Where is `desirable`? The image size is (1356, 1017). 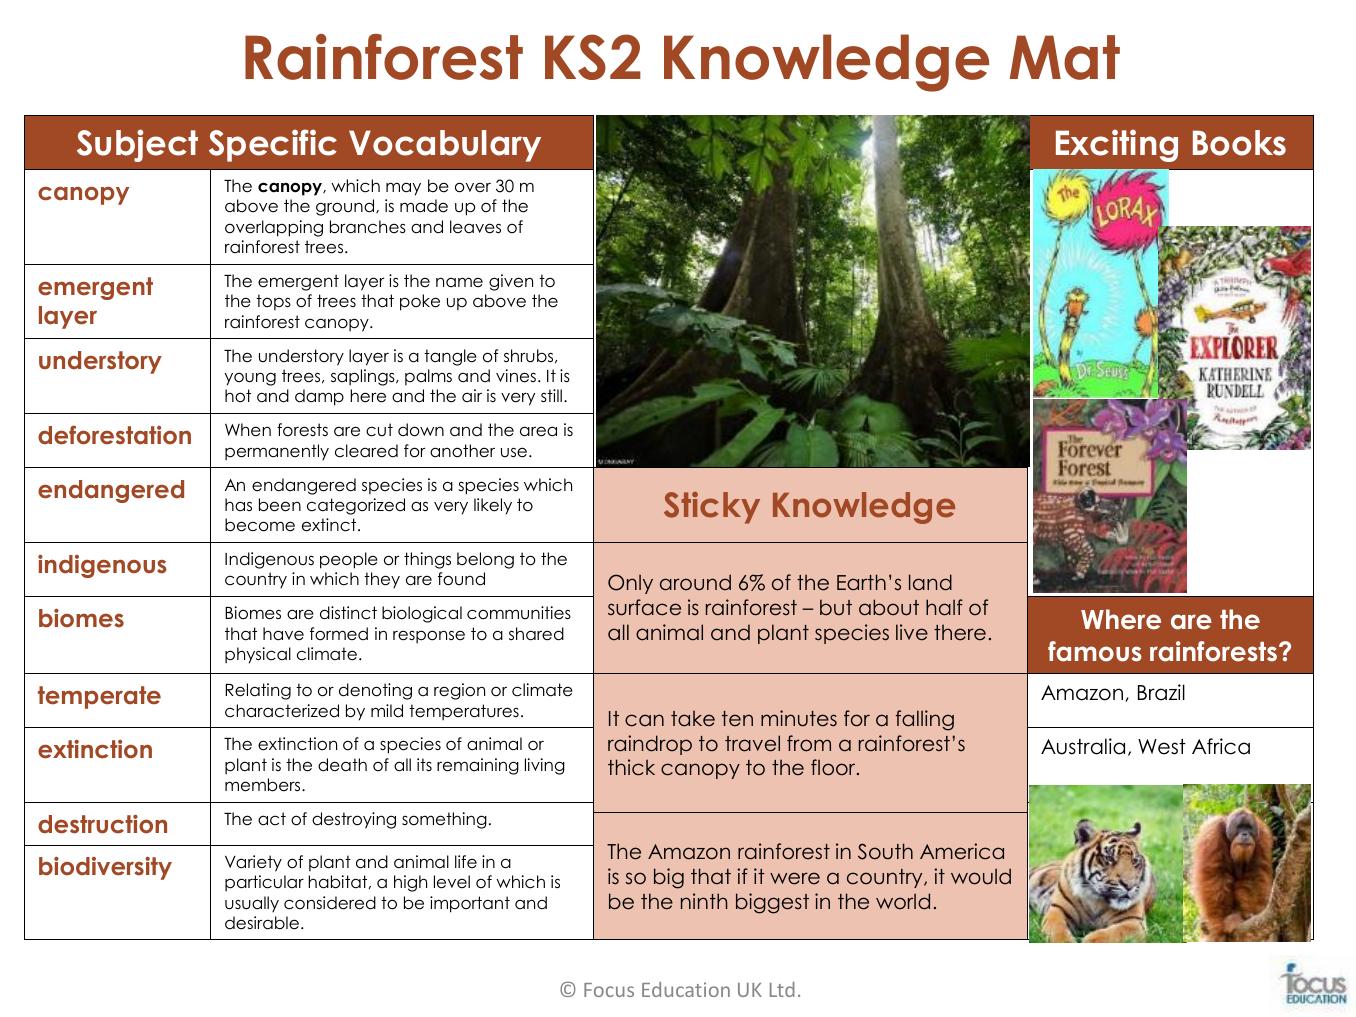 desirable is located at coordinates (262, 923).
